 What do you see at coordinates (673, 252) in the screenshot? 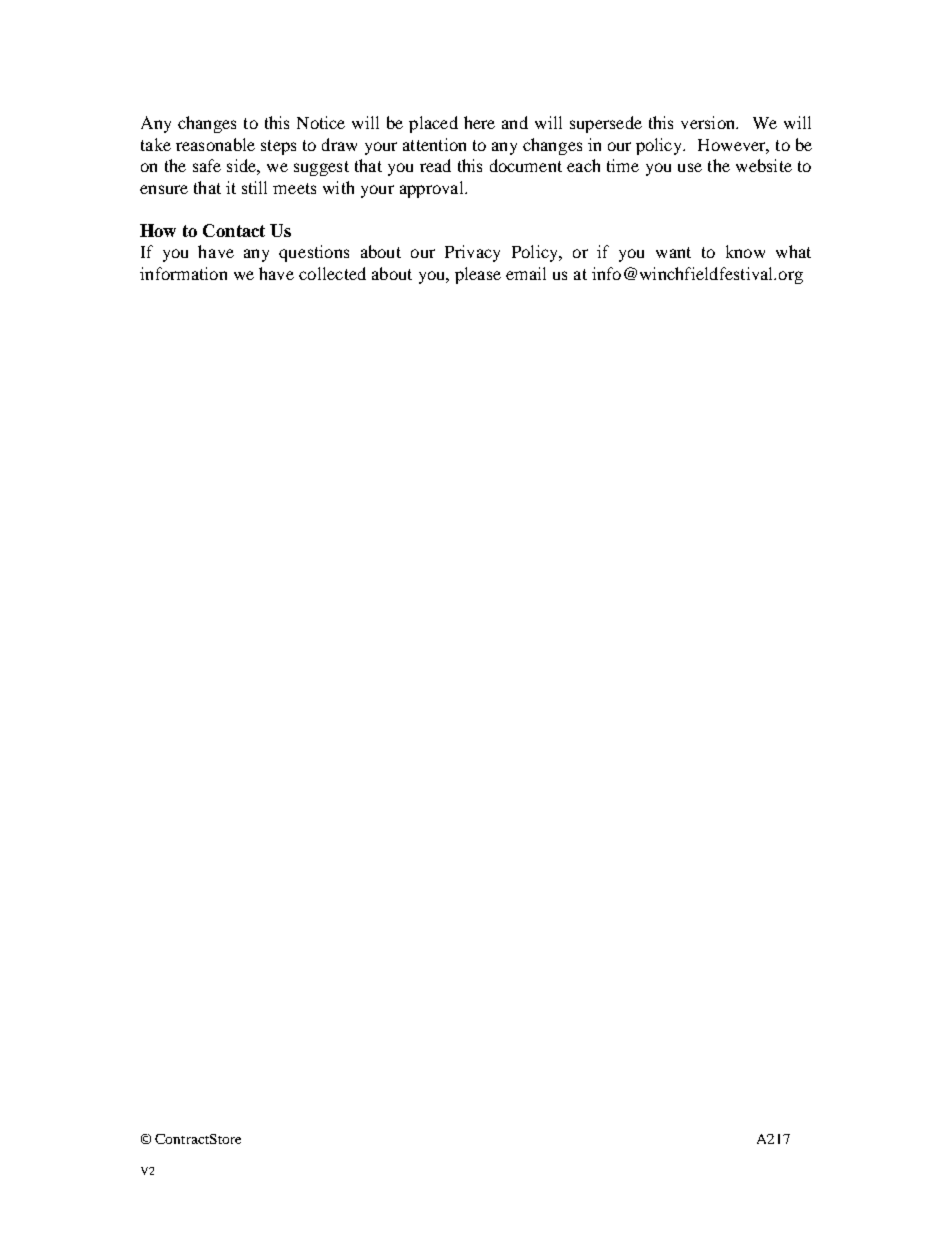
I see `want` at bounding box center [673, 252].
